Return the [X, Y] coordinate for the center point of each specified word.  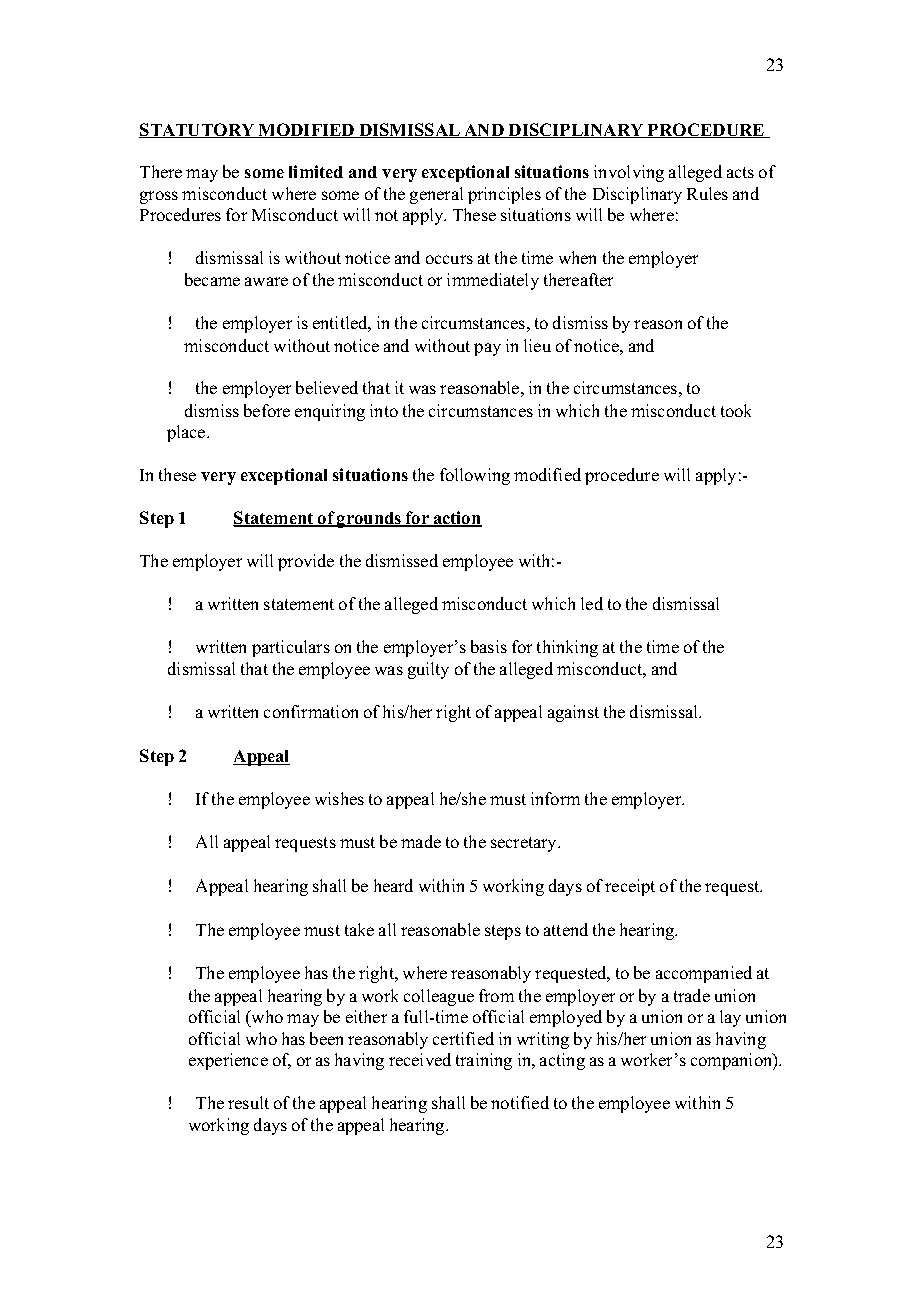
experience [228, 1061]
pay [487, 349]
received [420, 1059]
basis [489, 646]
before [267, 410]
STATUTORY [198, 130]
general [436, 195]
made [421, 841]
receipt [630, 887]
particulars [291, 648]
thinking [567, 648]
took [736, 410]
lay [730, 1018]
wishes [339, 798]
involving [629, 173]
